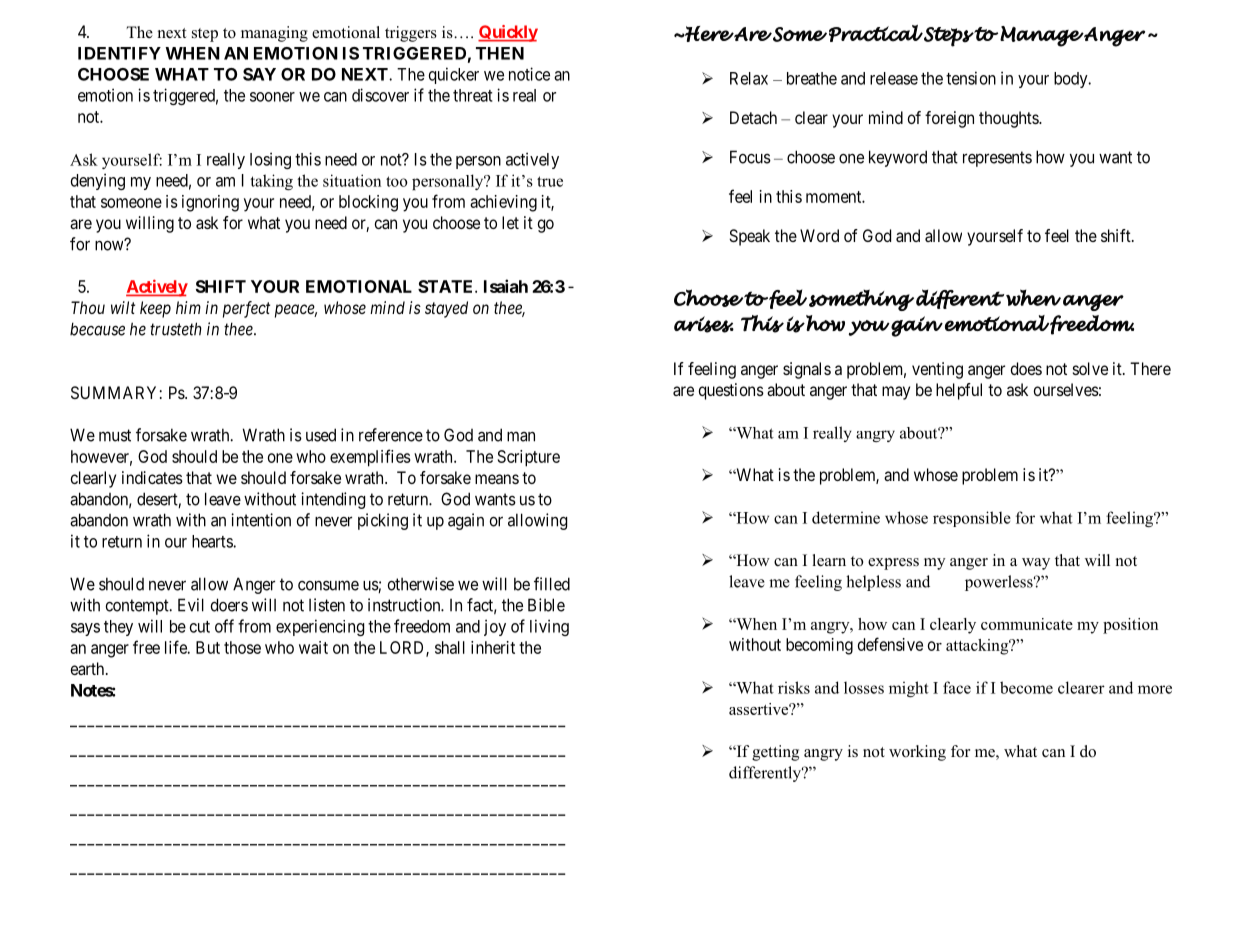 The height and width of the page is (952, 1233). What do you see at coordinates (274, 34) in the page?
I see `managing` at bounding box center [274, 34].
